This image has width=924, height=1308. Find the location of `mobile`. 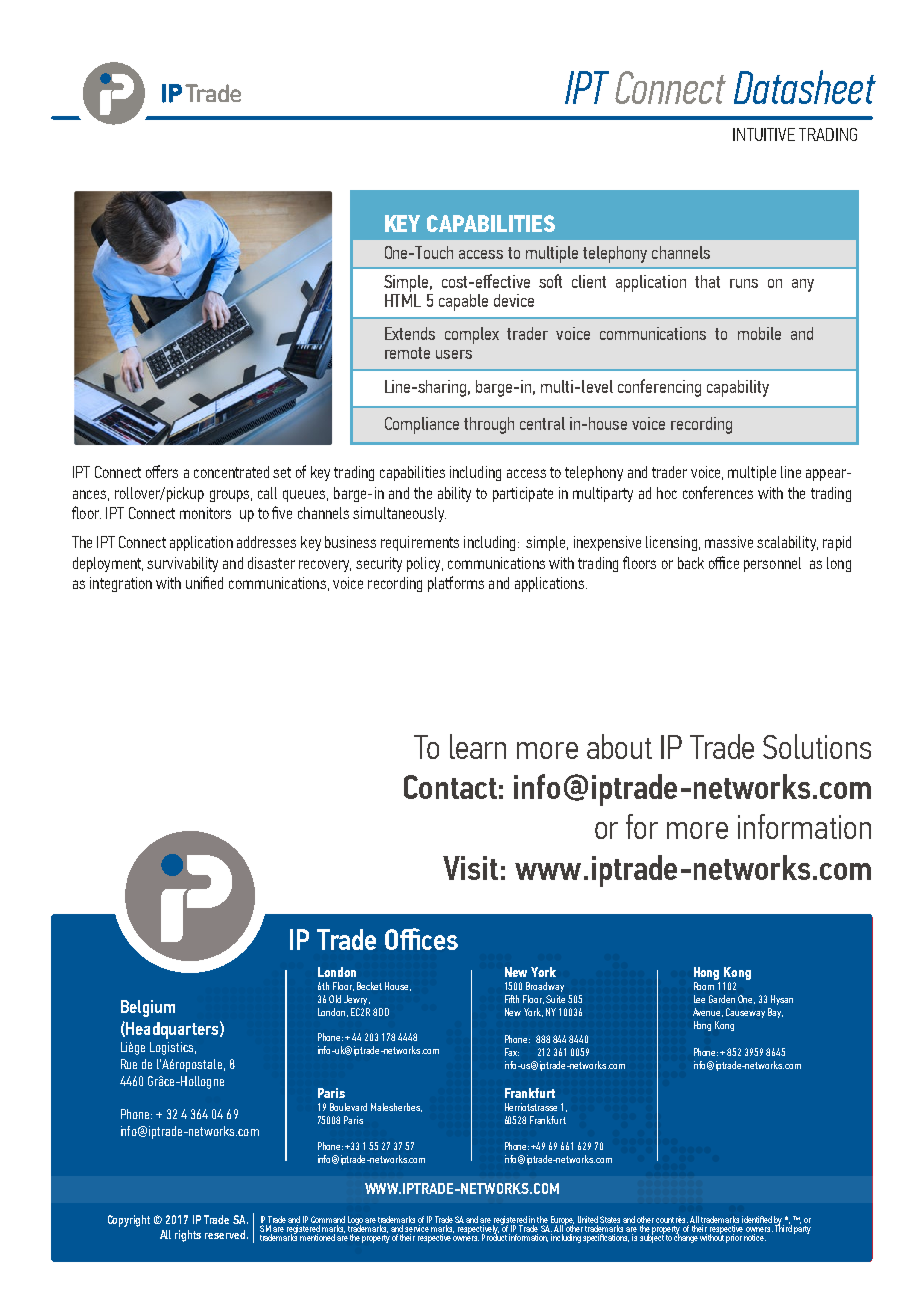

mobile is located at coordinates (759, 333).
